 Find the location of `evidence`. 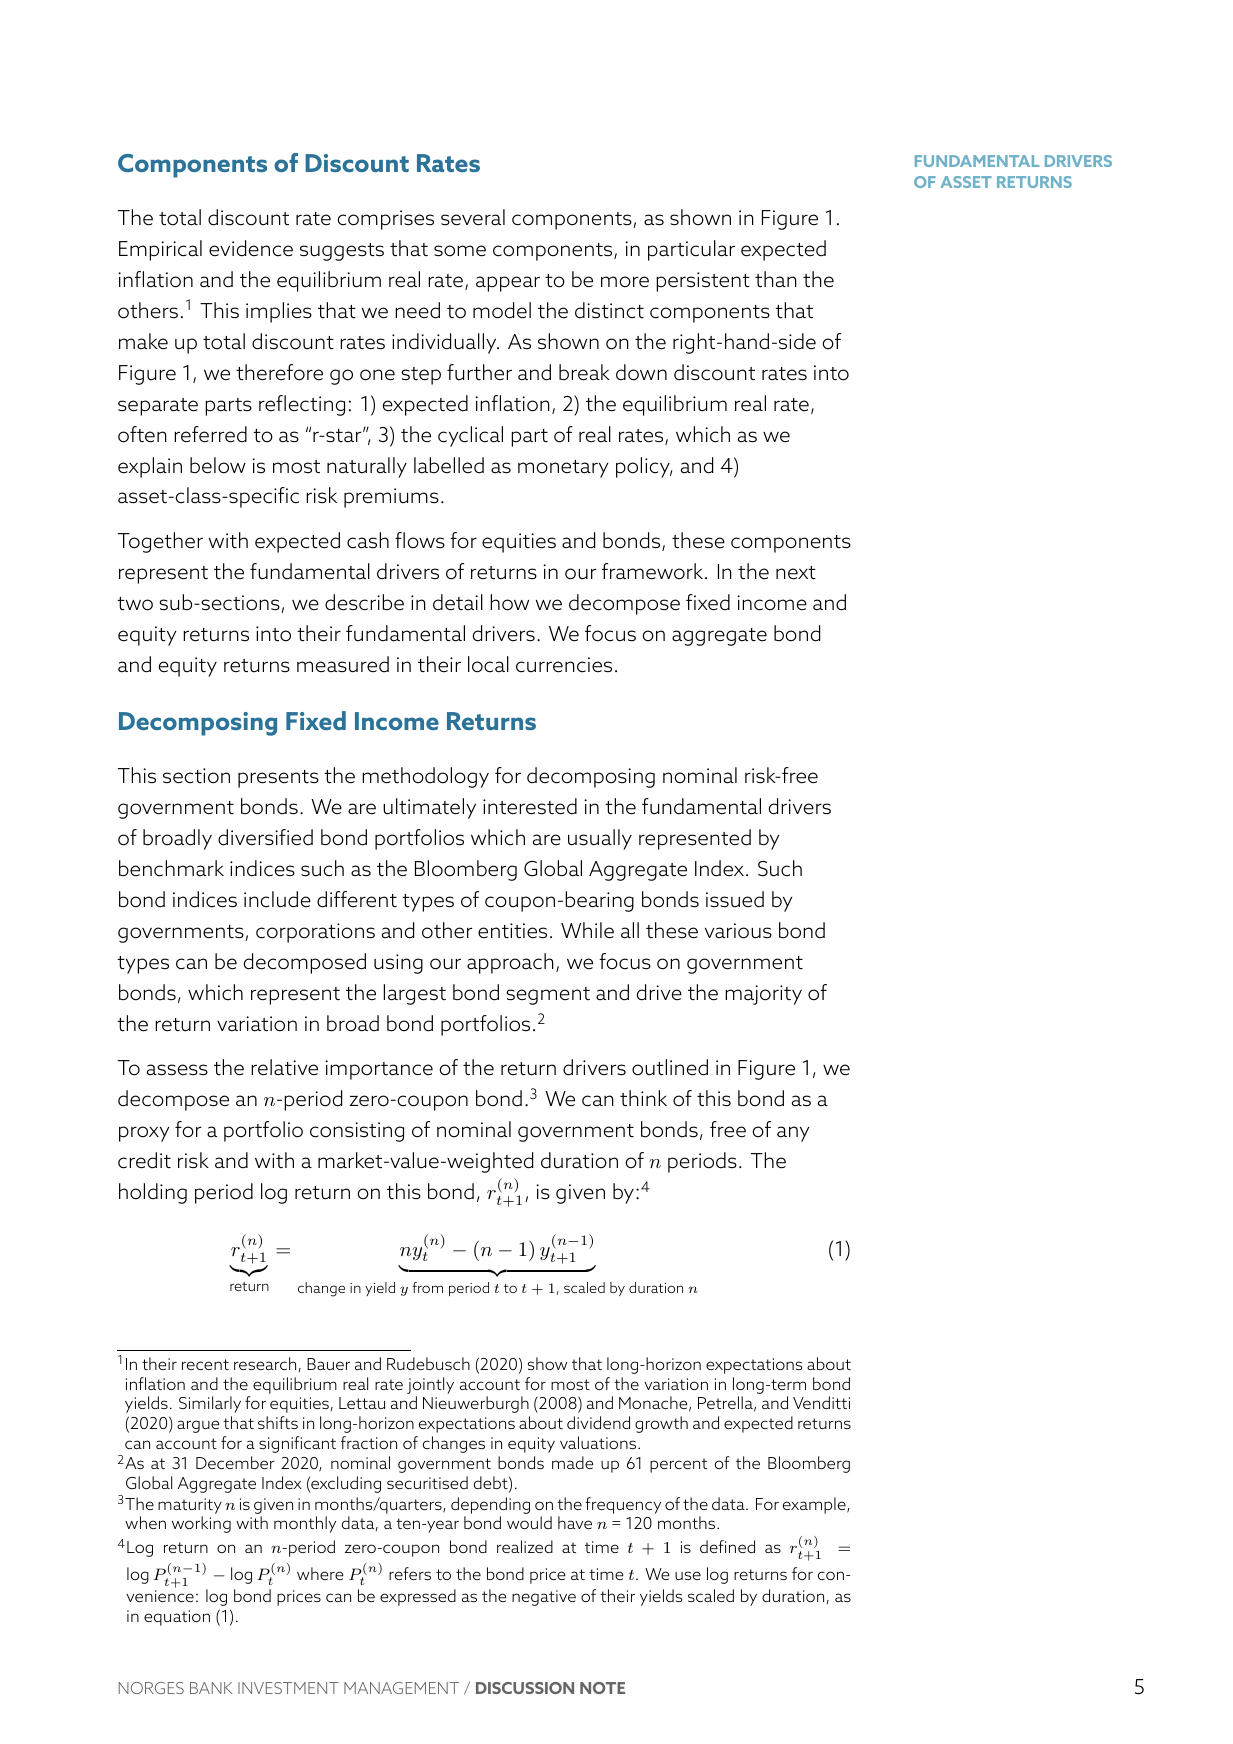

evidence is located at coordinates (251, 248).
